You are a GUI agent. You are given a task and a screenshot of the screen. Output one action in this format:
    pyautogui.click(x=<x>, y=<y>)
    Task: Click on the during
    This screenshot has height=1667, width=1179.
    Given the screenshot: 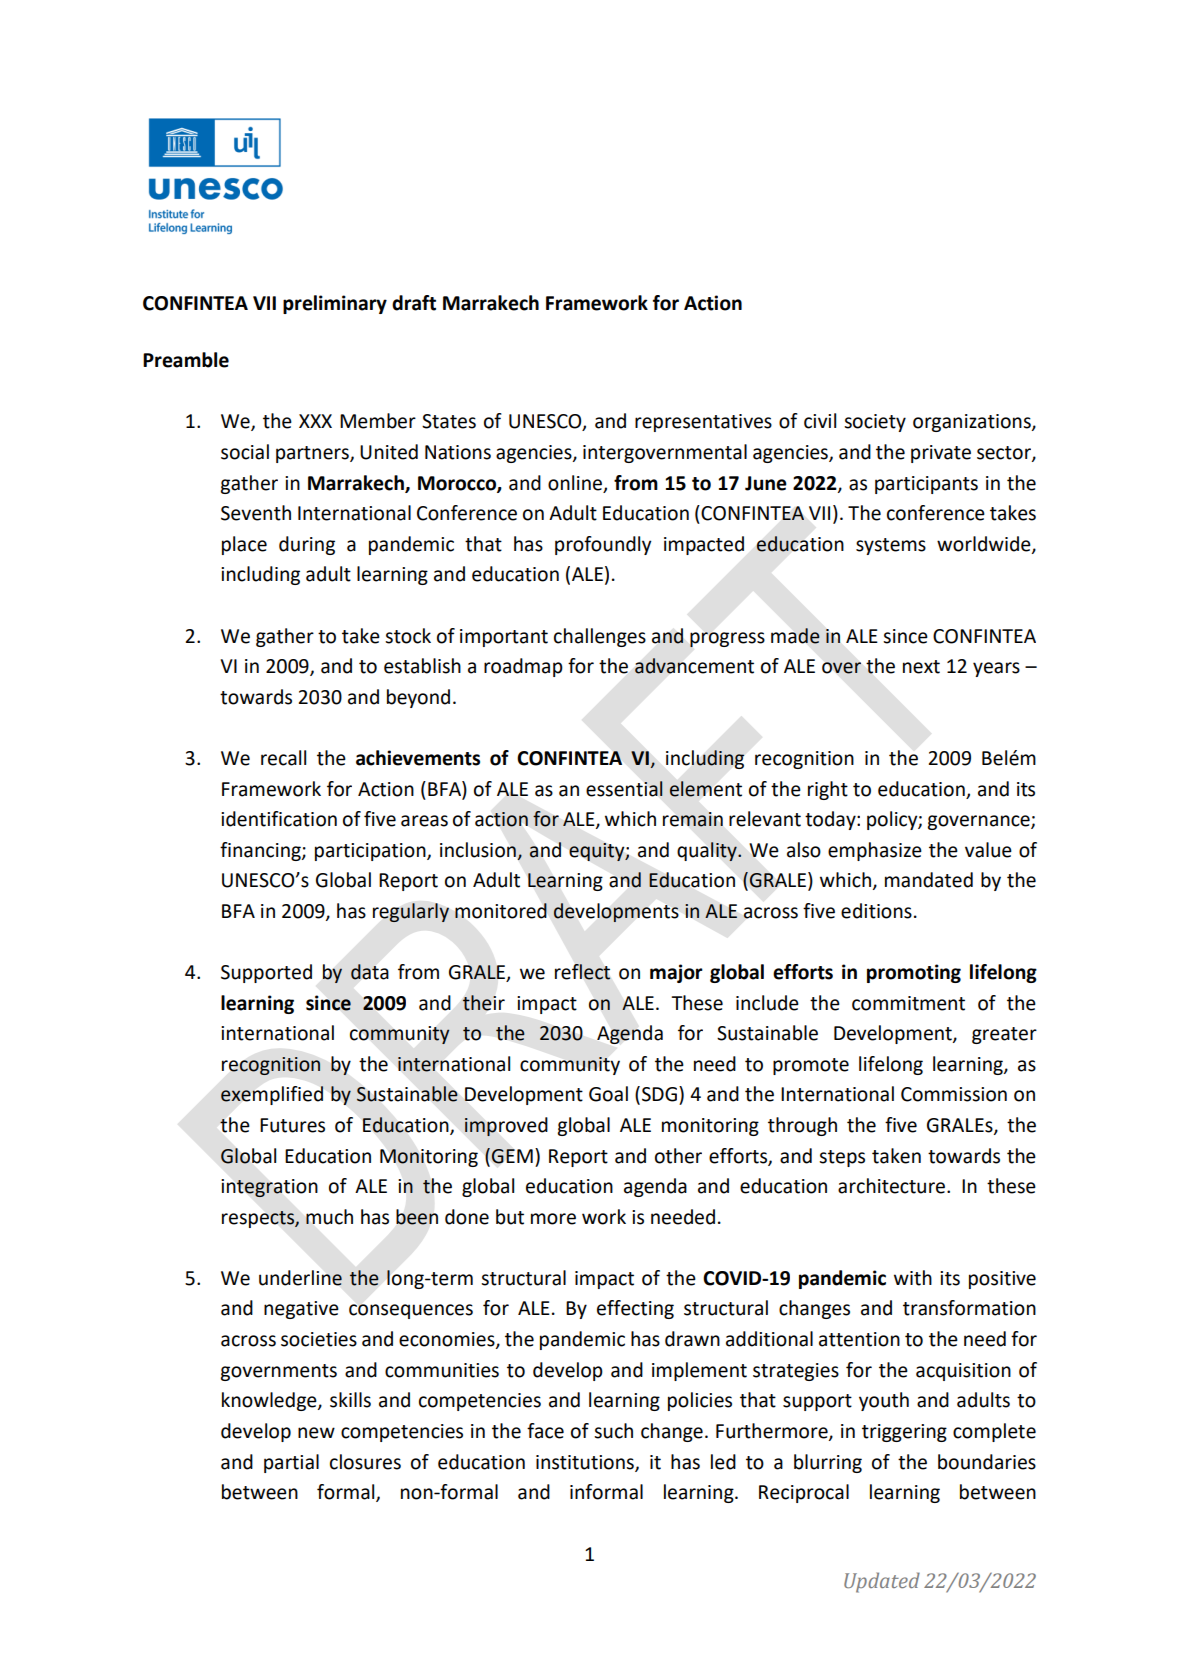 What is the action you would take?
    pyautogui.click(x=307, y=545)
